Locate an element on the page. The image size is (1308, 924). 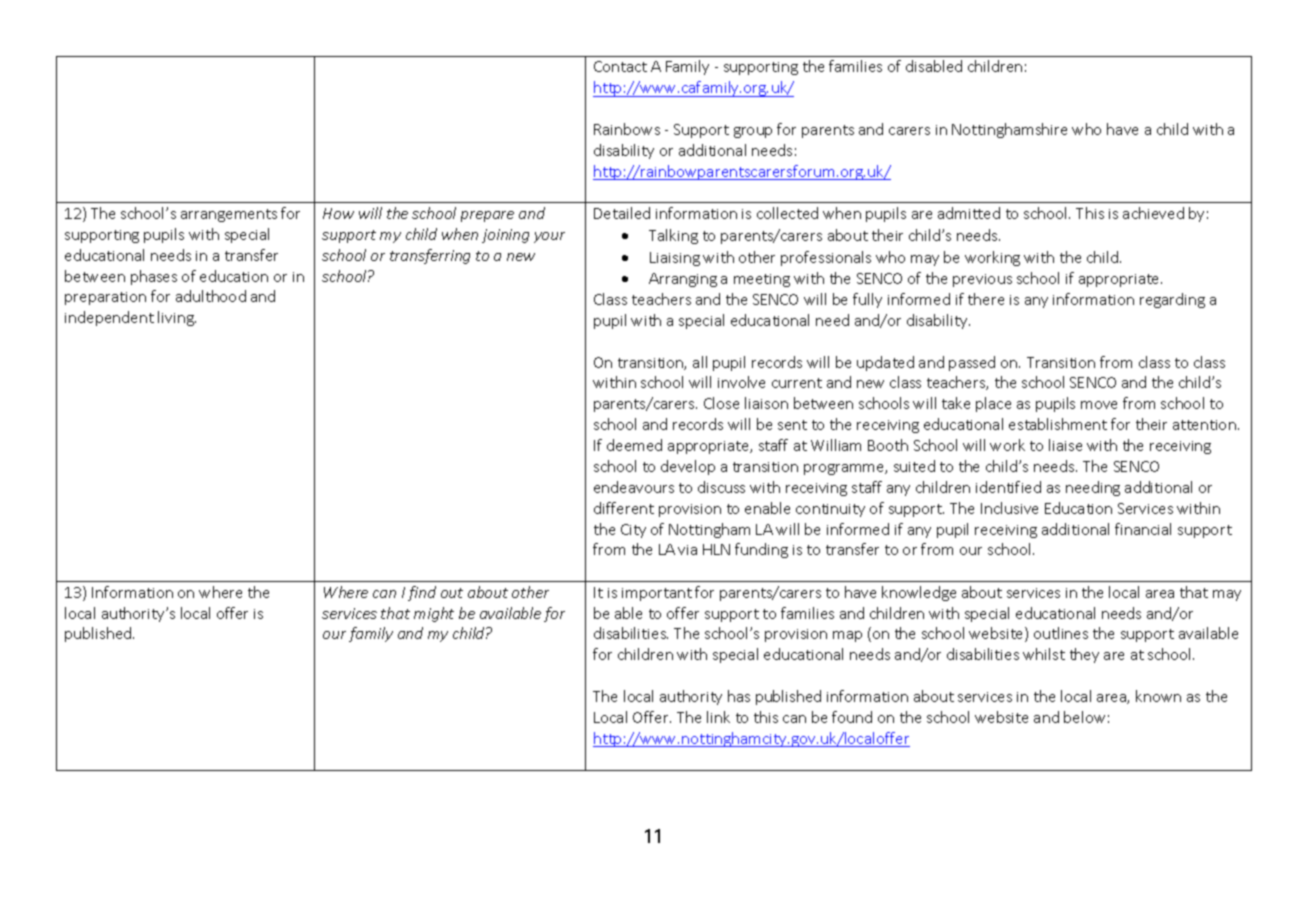
Arranging is located at coordinates (683, 280).
